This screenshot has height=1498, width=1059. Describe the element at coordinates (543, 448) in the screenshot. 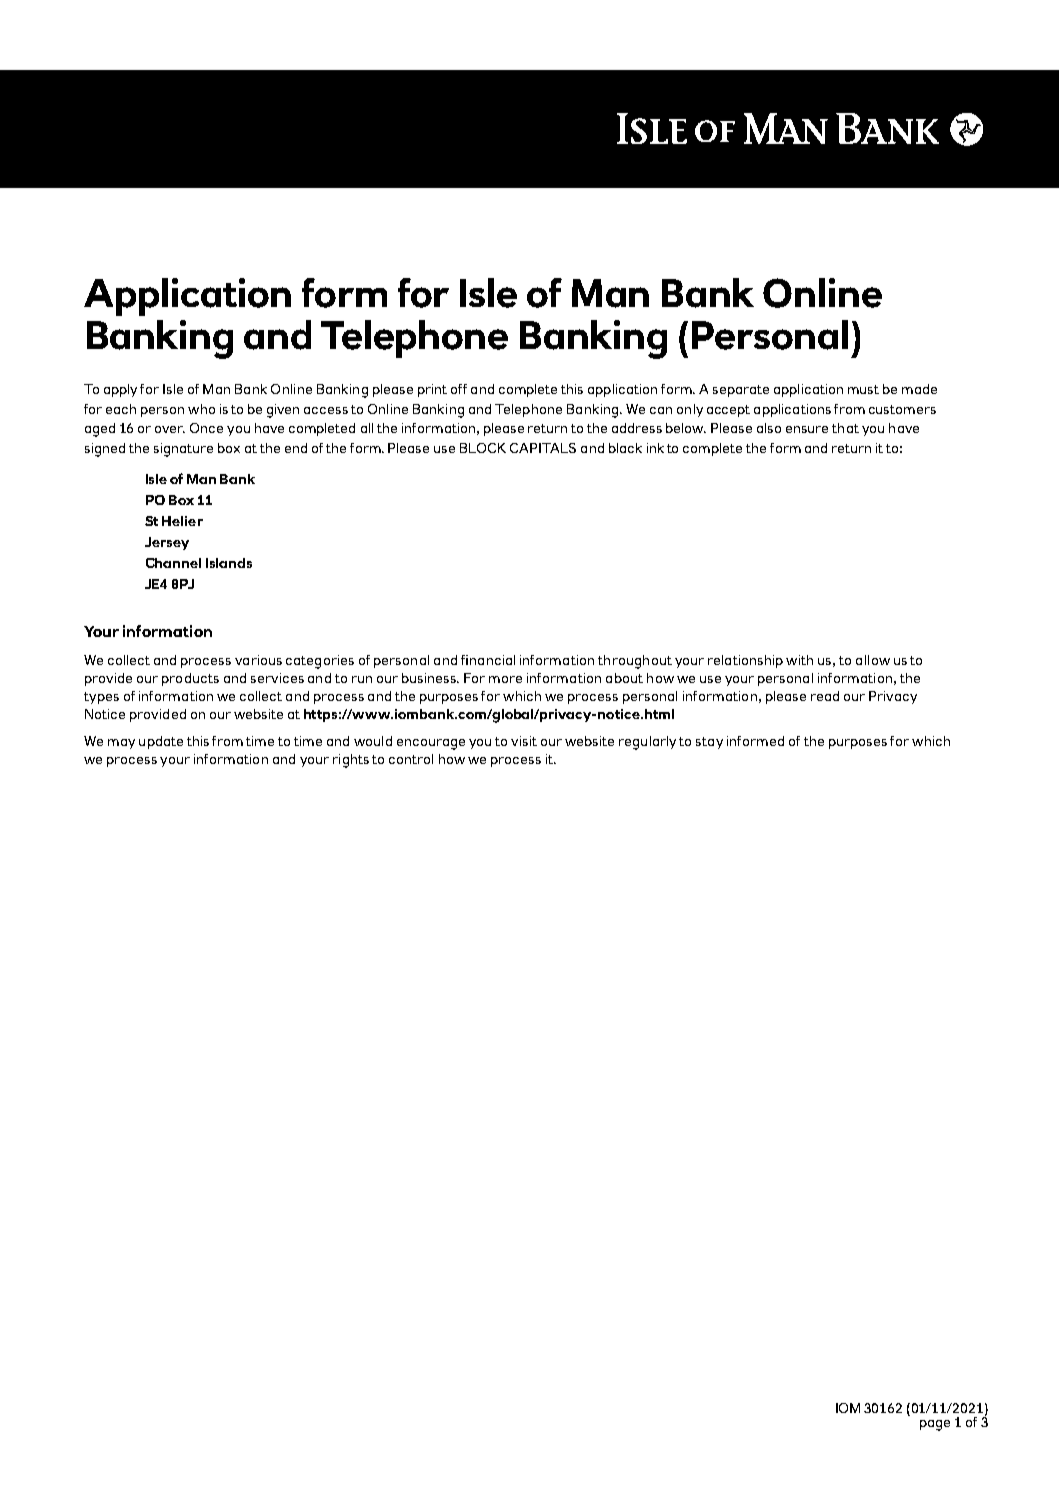

I see `CAPITALS` at that location.
